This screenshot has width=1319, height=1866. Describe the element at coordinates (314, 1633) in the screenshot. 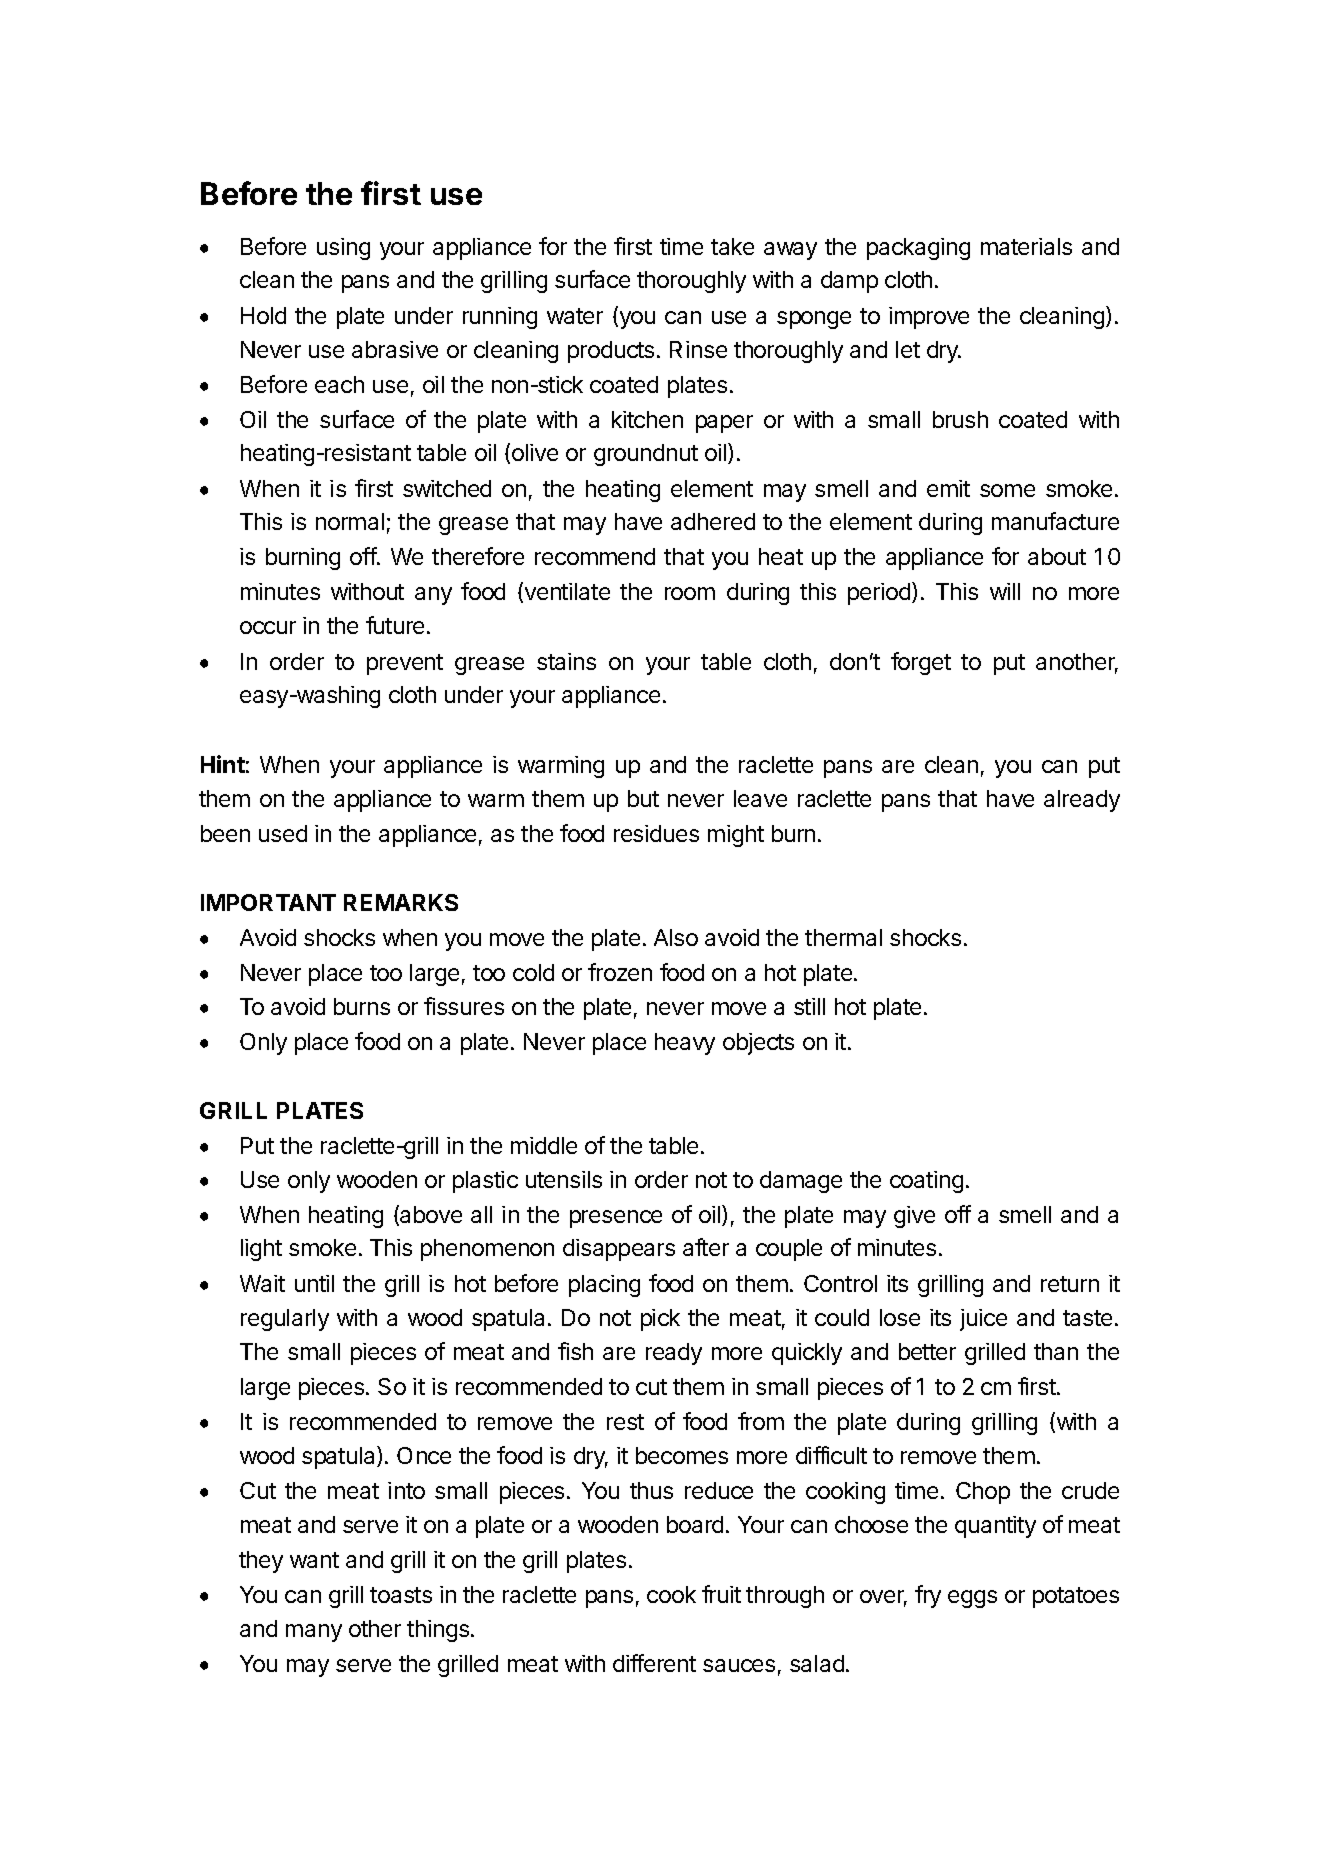

I see `many` at that location.
